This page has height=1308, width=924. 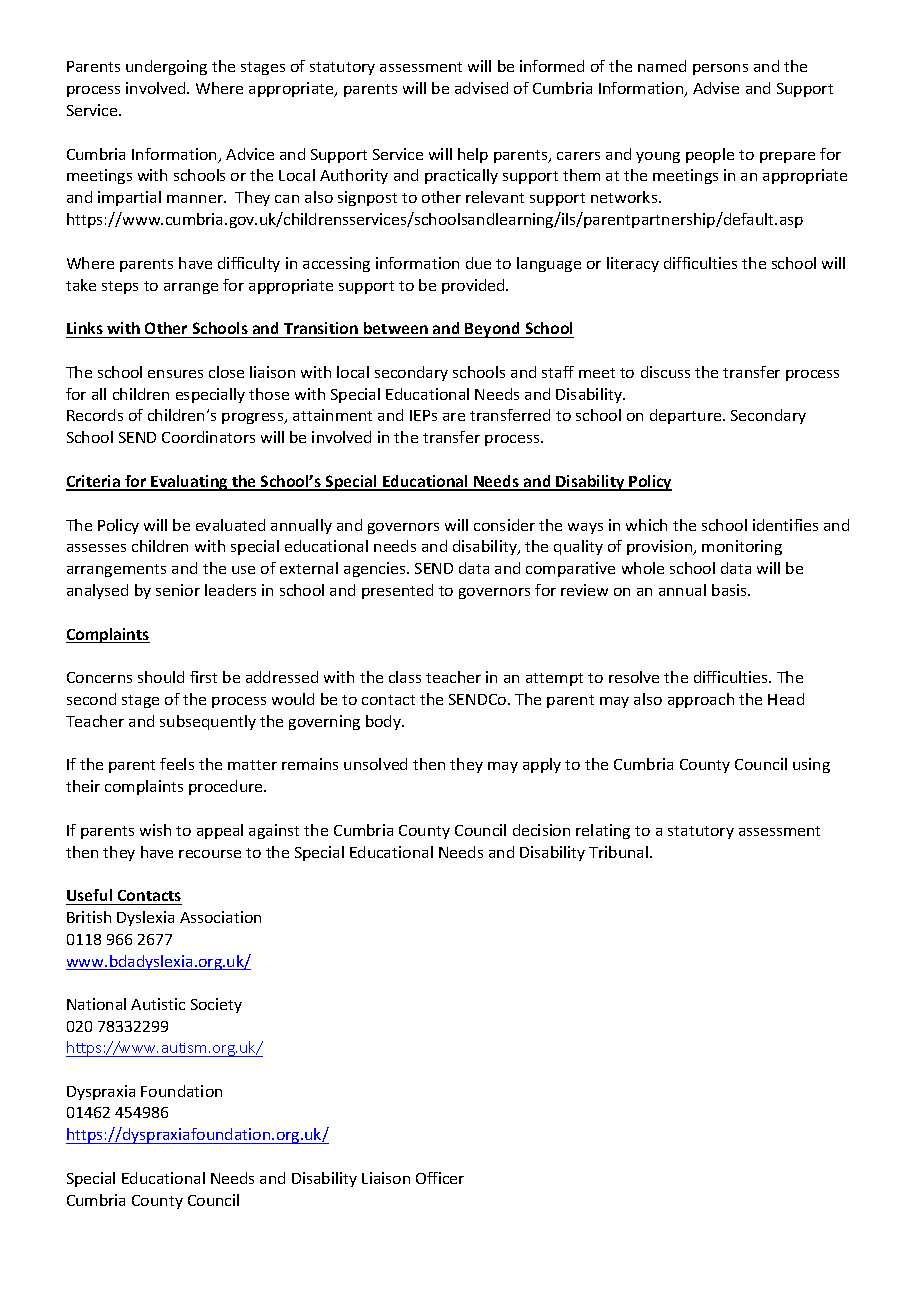 What do you see at coordinates (687, 416) in the page?
I see `departure` at bounding box center [687, 416].
